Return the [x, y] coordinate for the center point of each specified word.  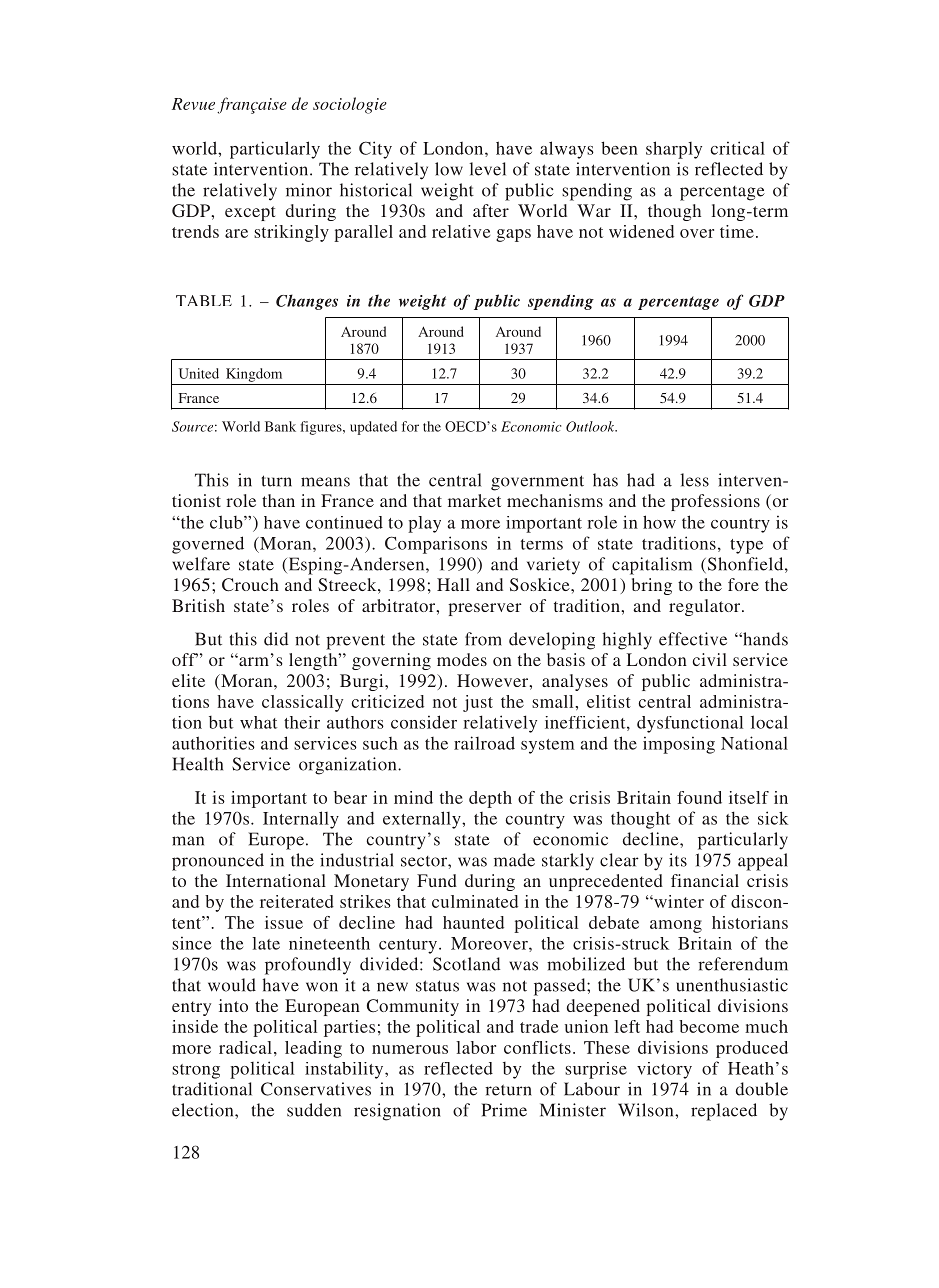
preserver [485, 609]
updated [373, 428]
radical [245, 1047]
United [199, 373]
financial [705, 880]
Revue [193, 104]
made [514, 860]
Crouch [250, 585]
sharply [674, 150]
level [487, 169]
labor [476, 1047]
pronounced [218, 862]
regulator [706, 607]
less [694, 480]
